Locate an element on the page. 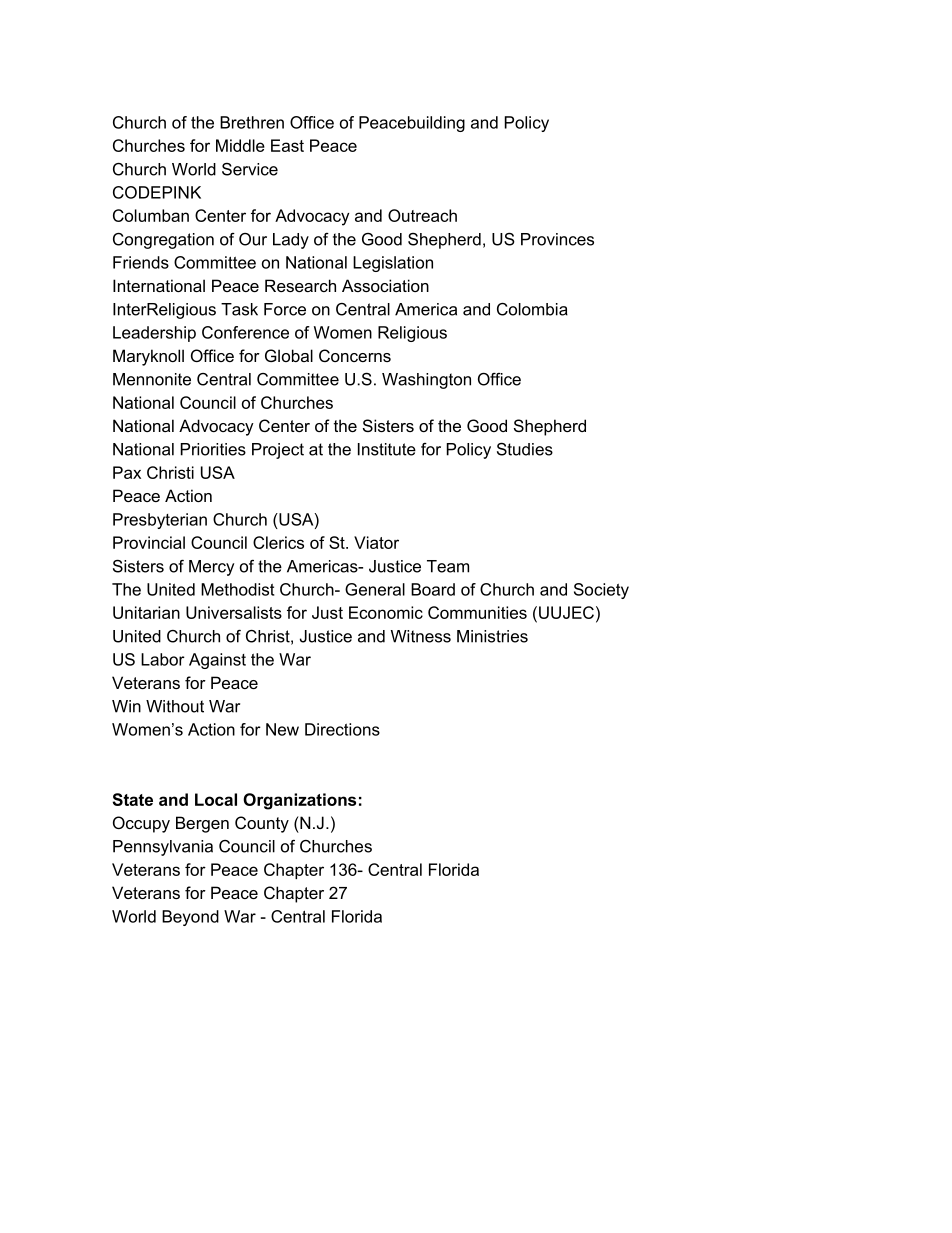 The height and width of the document is (1233, 952). Beyond is located at coordinates (190, 918).
